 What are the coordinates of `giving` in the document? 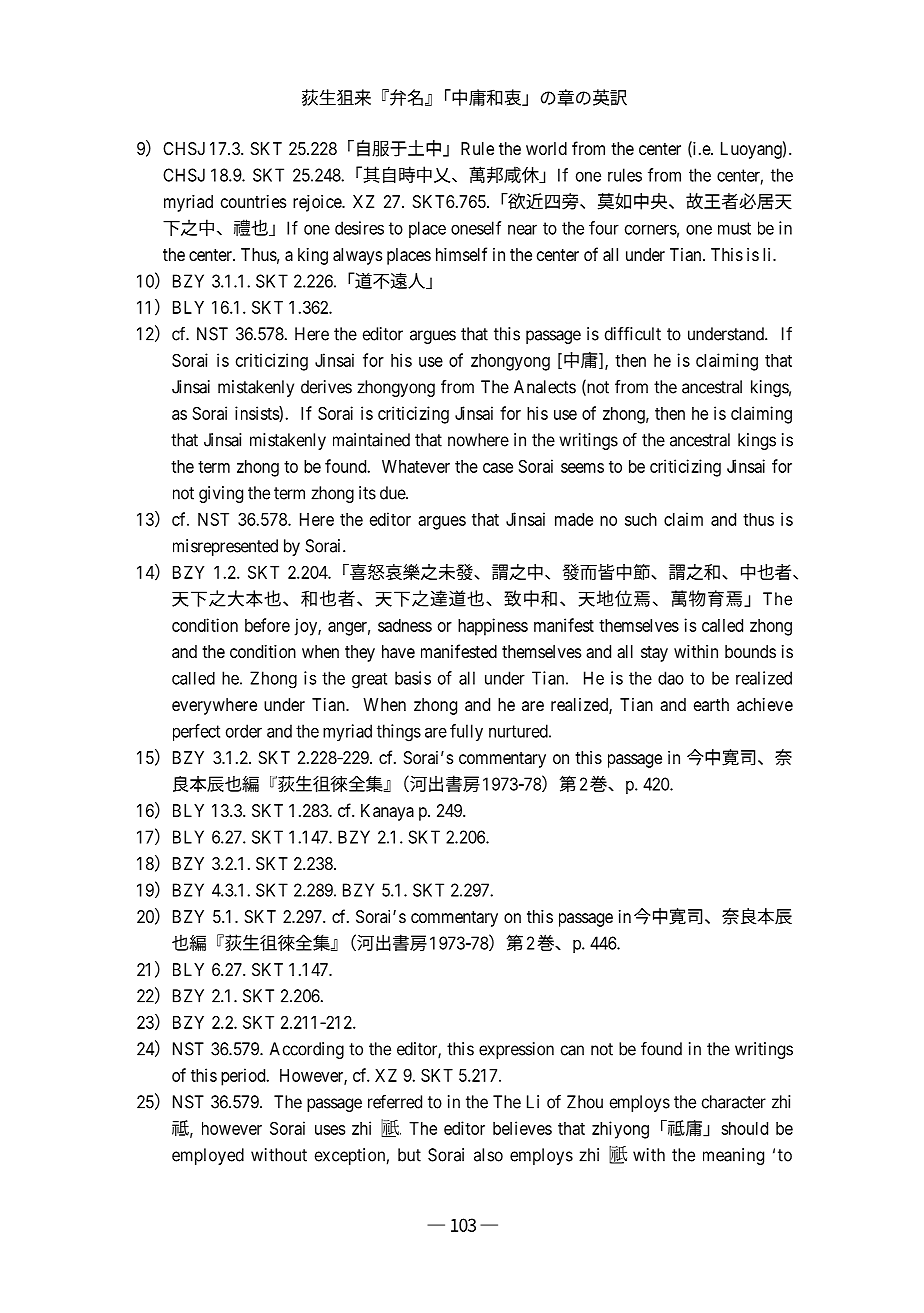 It's located at (221, 494).
